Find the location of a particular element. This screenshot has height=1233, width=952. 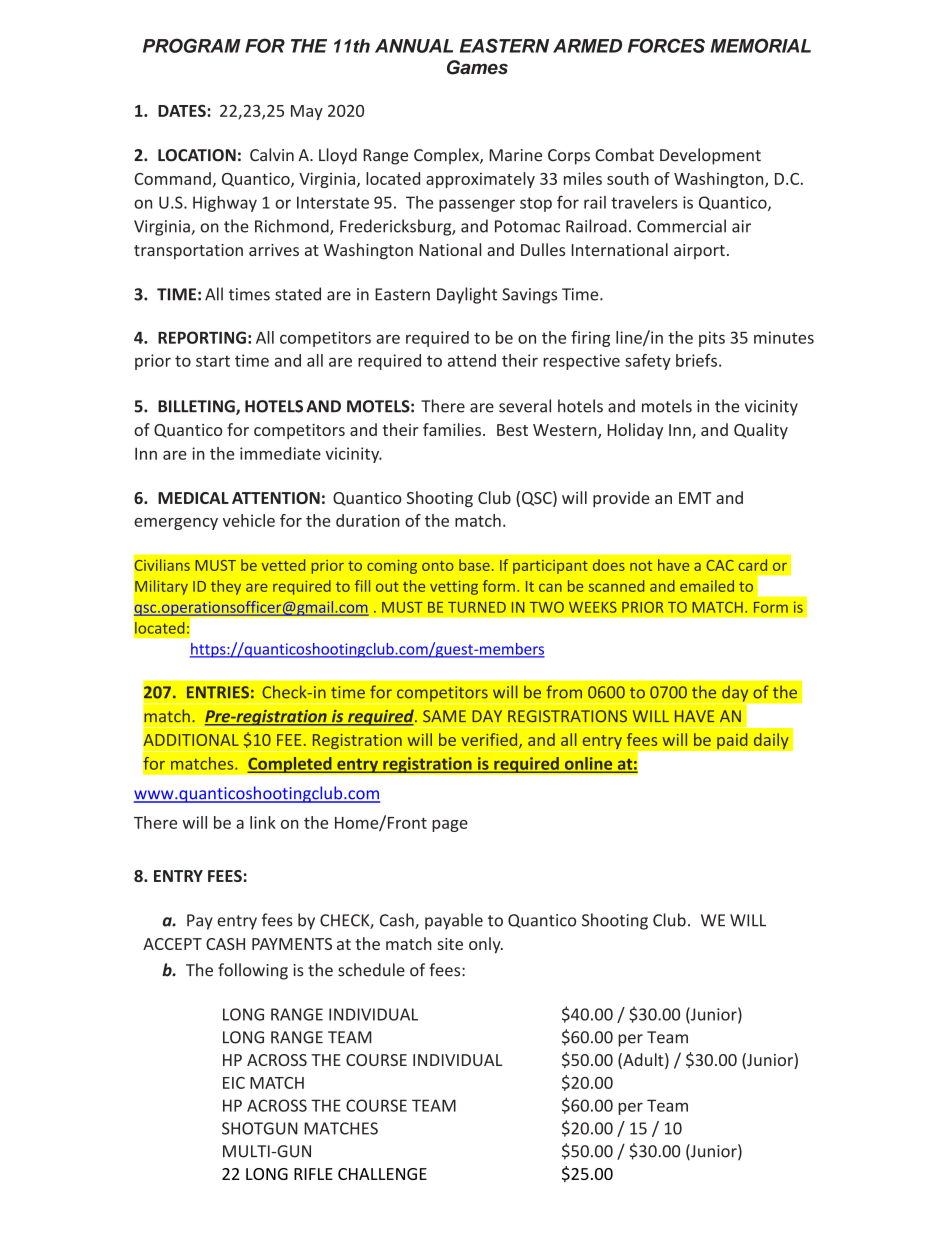

SHOTGUN is located at coordinates (260, 1128).
